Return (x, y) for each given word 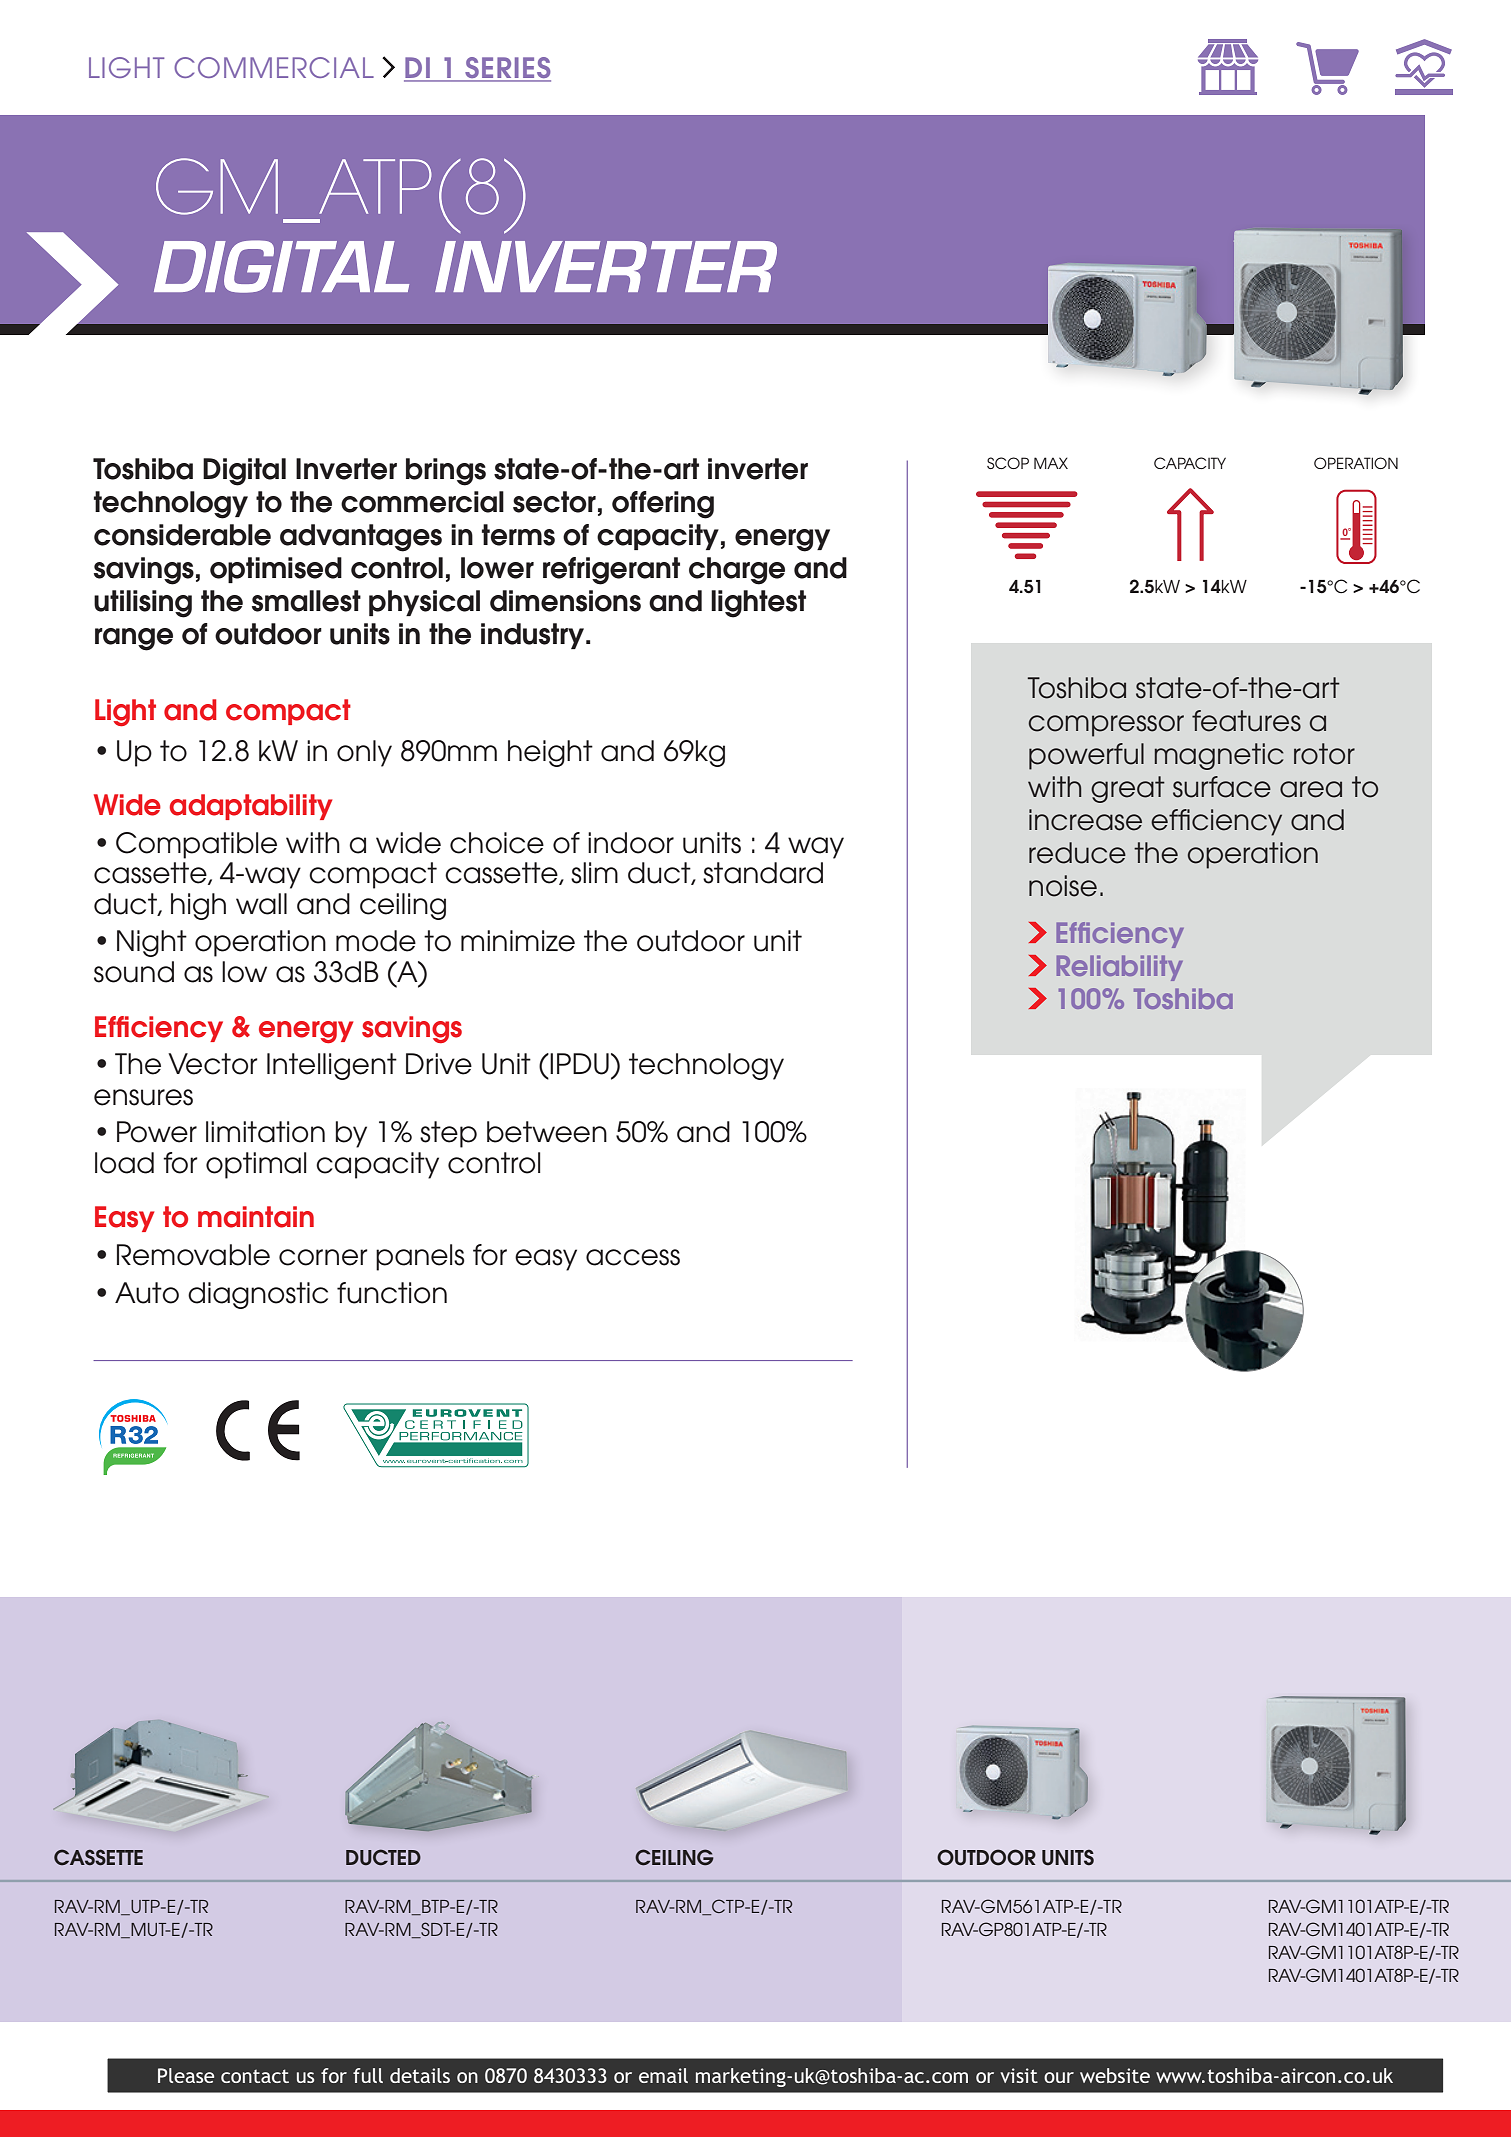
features (1246, 721)
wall (261, 904)
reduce (1077, 853)
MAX (1051, 463)
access (633, 1257)
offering (663, 505)
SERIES (507, 69)
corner (323, 1257)
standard (763, 873)
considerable (182, 535)
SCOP (1008, 463)
